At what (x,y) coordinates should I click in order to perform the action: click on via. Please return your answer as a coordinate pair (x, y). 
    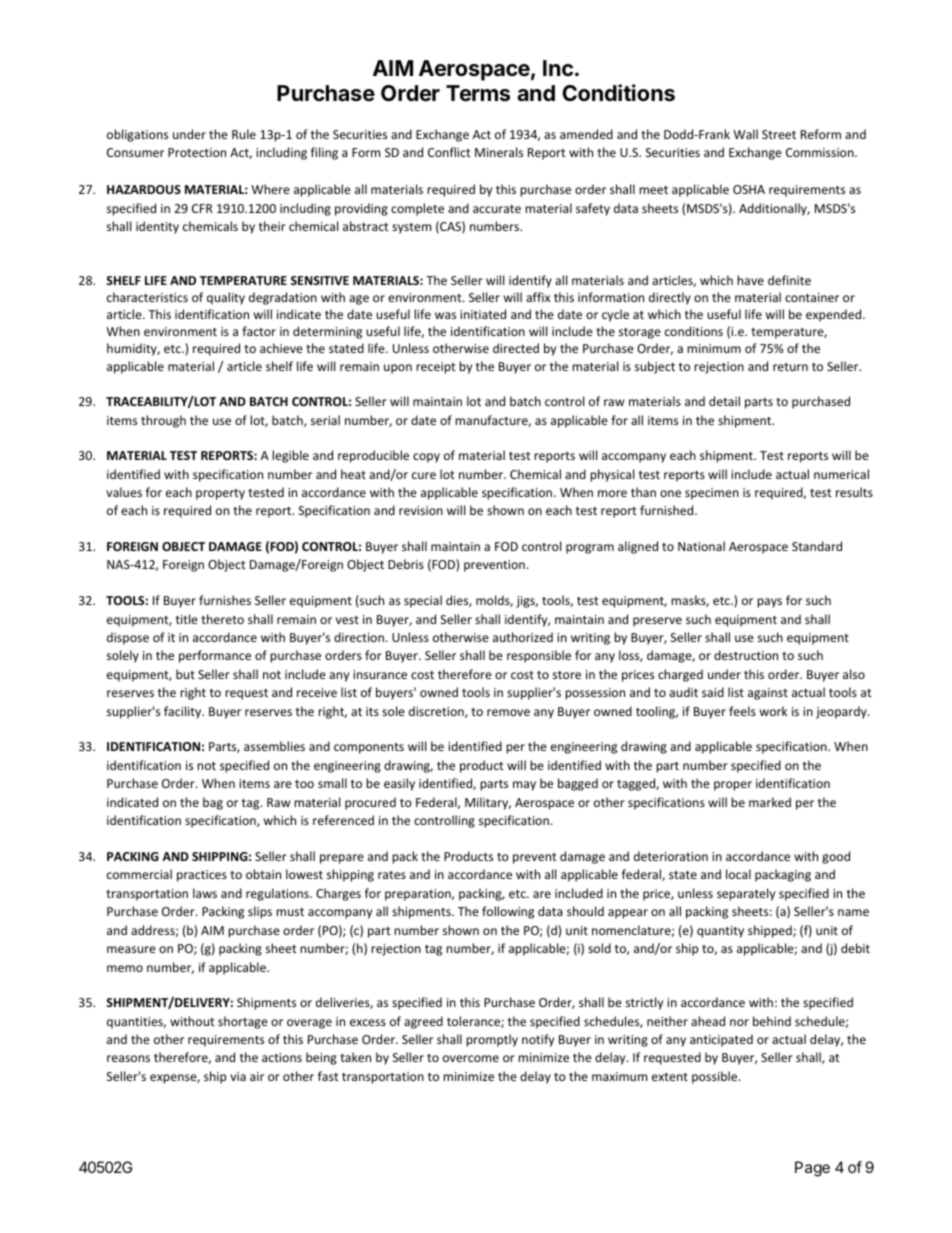
    Looking at the image, I should click on (238, 1076).
